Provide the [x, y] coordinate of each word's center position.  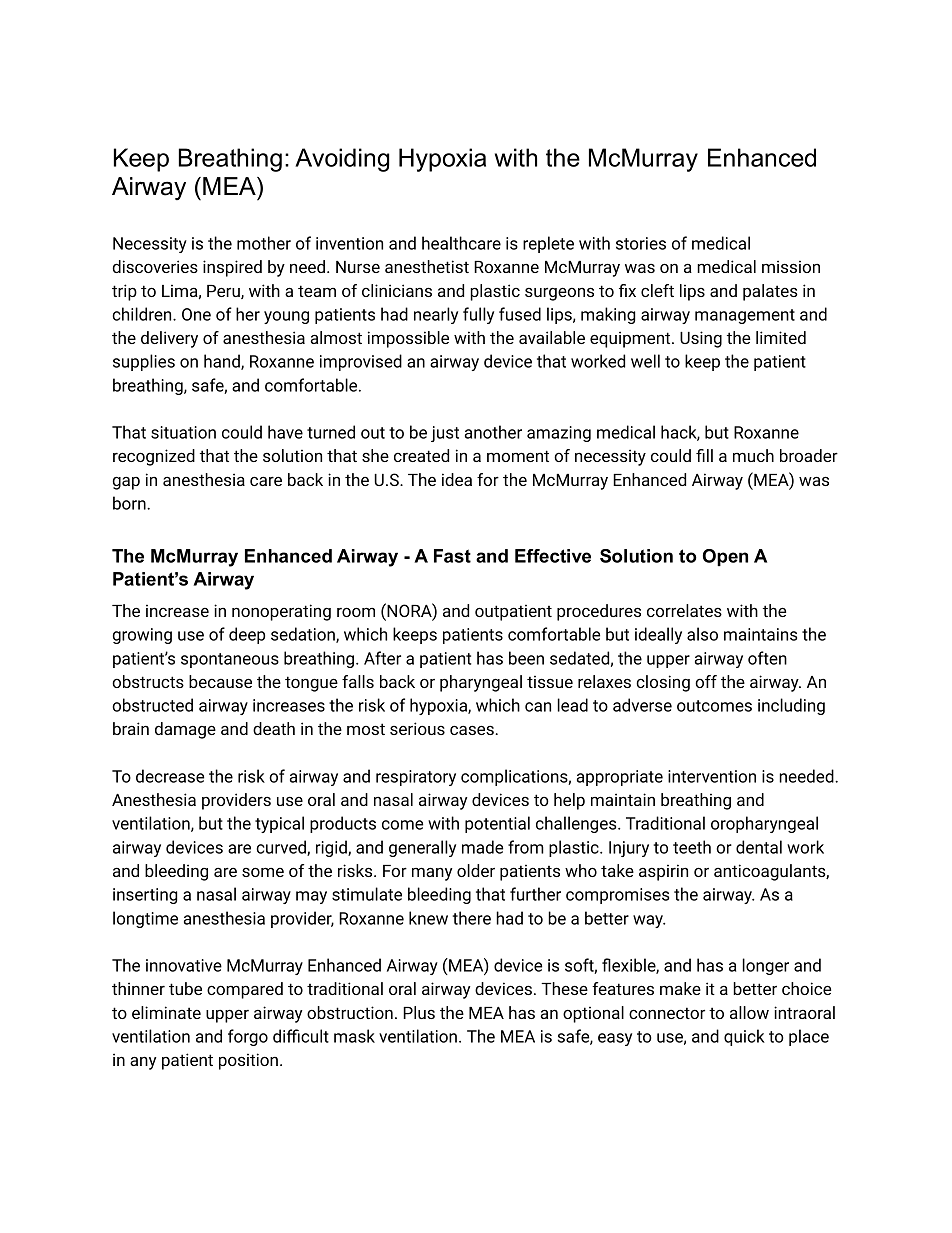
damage [185, 730]
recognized [154, 457]
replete [548, 244]
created [421, 455]
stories [641, 243]
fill [704, 455]
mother [264, 243]
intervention [712, 776]
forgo [248, 1037]
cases [473, 730]
